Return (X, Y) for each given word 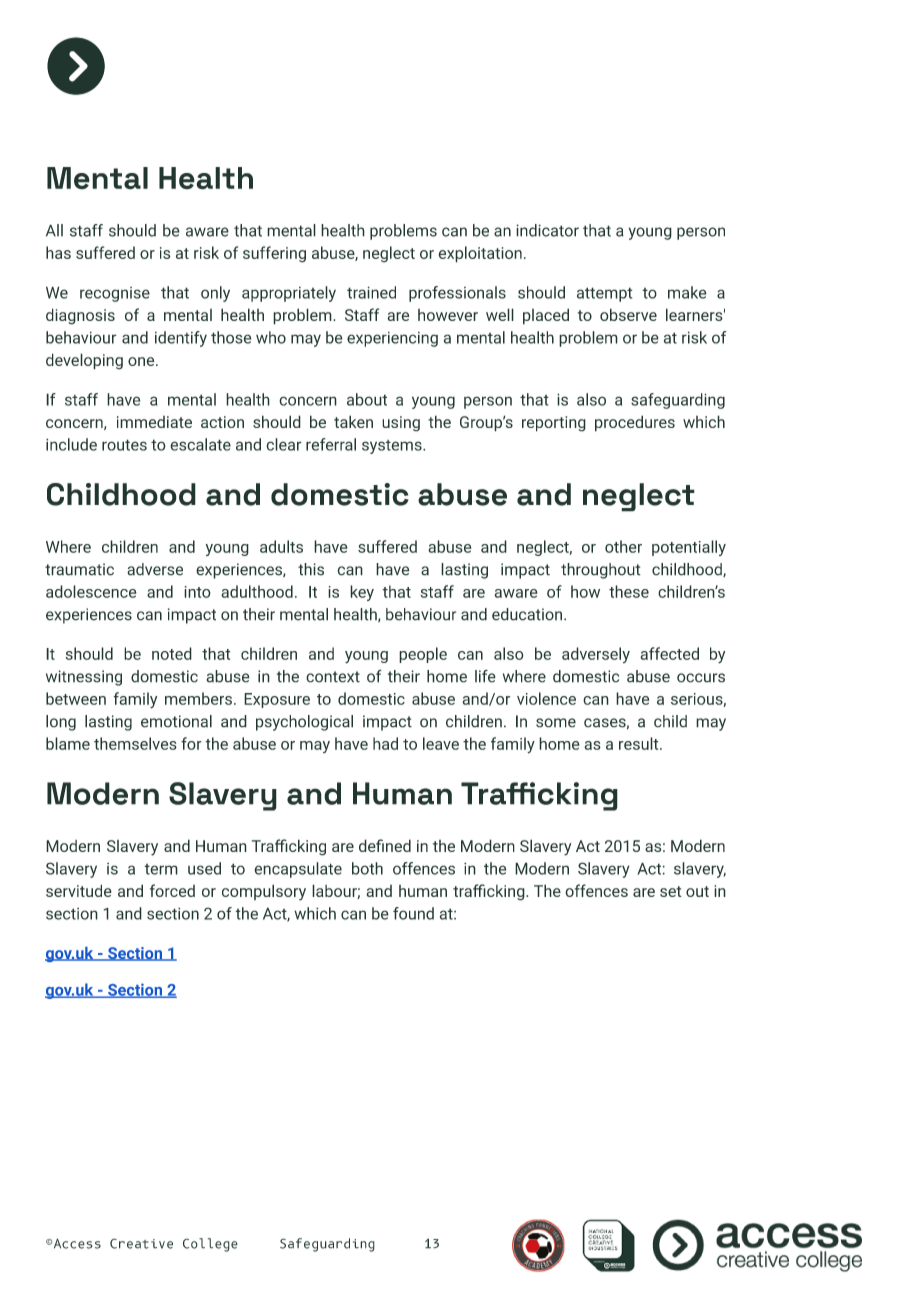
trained (371, 292)
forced (172, 890)
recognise (115, 294)
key (362, 593)
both (367, 868)
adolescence (91, 591)
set (671, 891)
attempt (604, 294)
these (629, 591)
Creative (141, 1243)
